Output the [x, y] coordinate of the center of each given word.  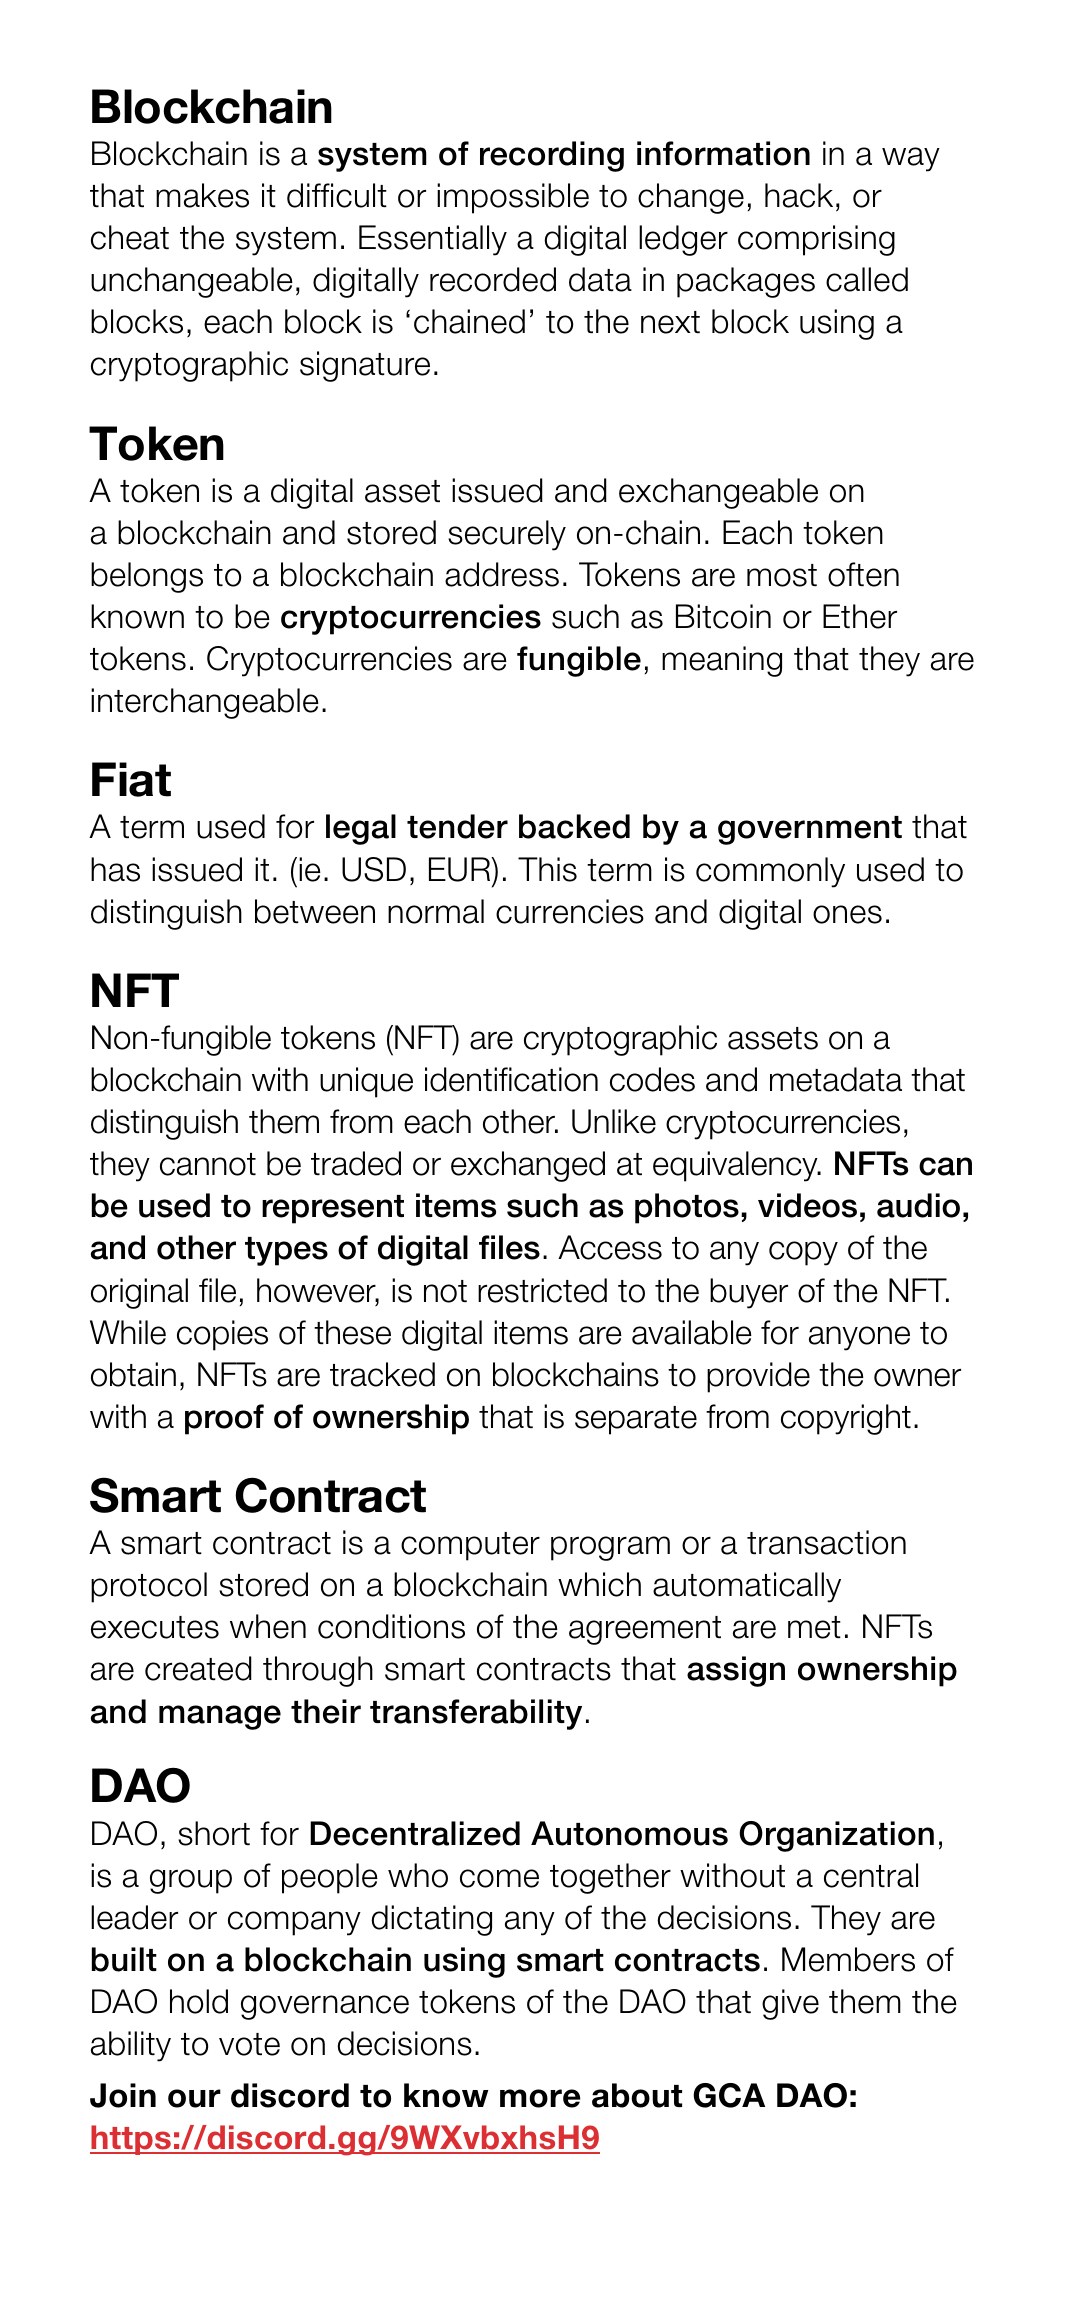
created [198, 1668]
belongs [147, 577]
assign [736, 1671]
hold [199, 2001]
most [782, 575]
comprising [816, 240]
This [547, 869]
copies [222, 1335]
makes [202, 195]
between [315, 911]
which [599, 1584]
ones [847, 914]
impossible [513, 198]
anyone [859, 1338]
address [502, 574]
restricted [542, 1290]
